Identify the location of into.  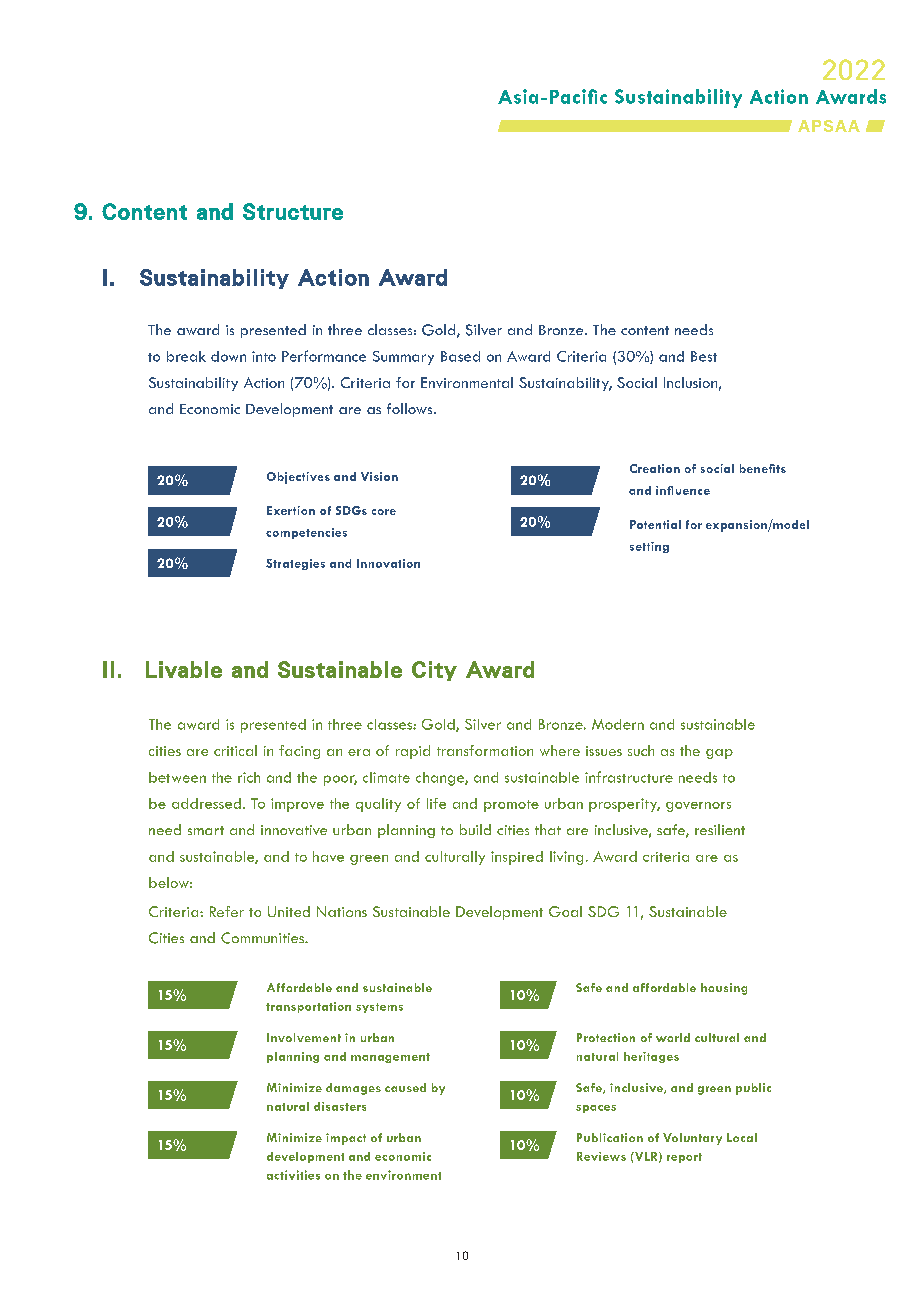
(264, 356).
